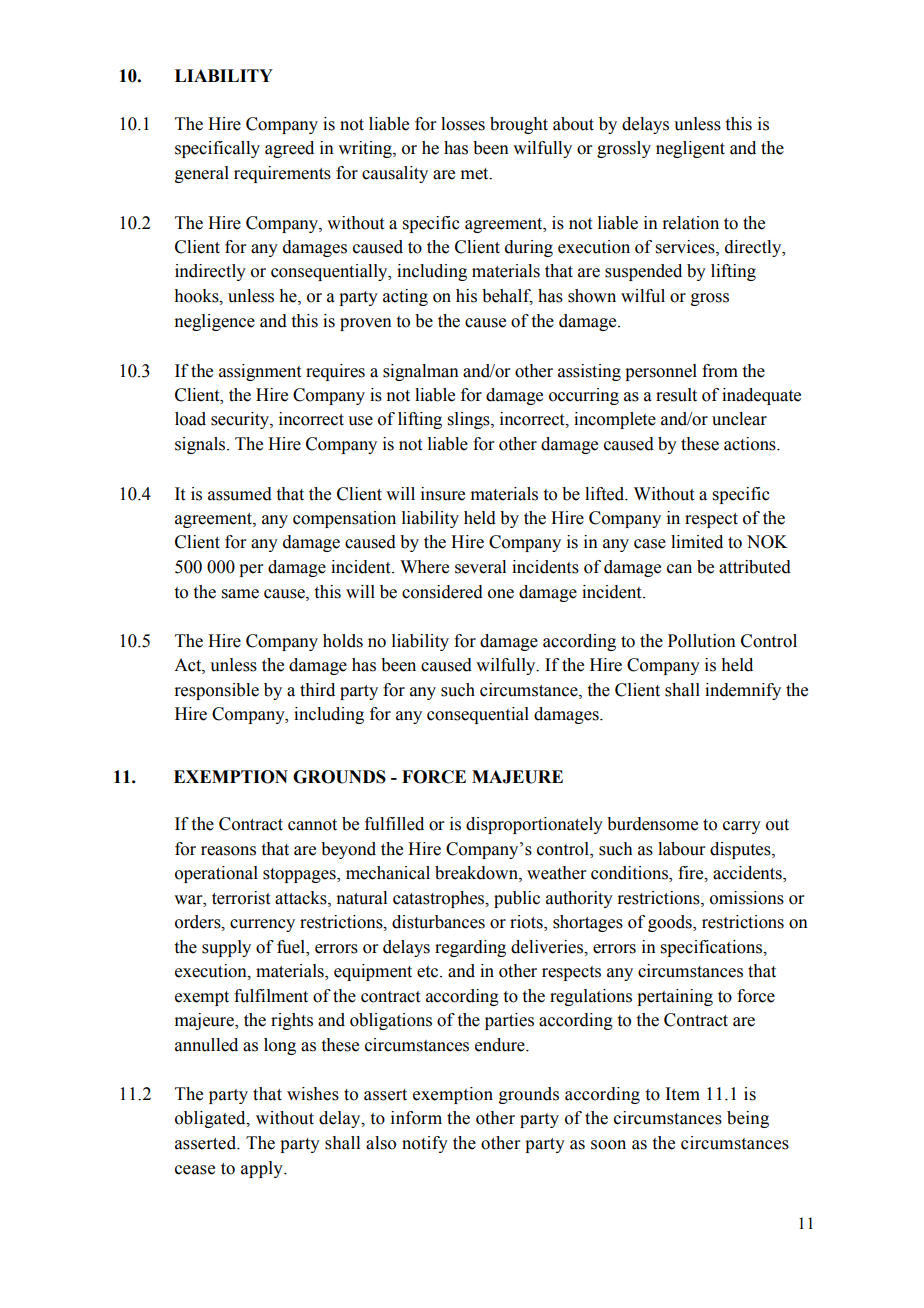  I want to click on assumed, so click(240, 494).
